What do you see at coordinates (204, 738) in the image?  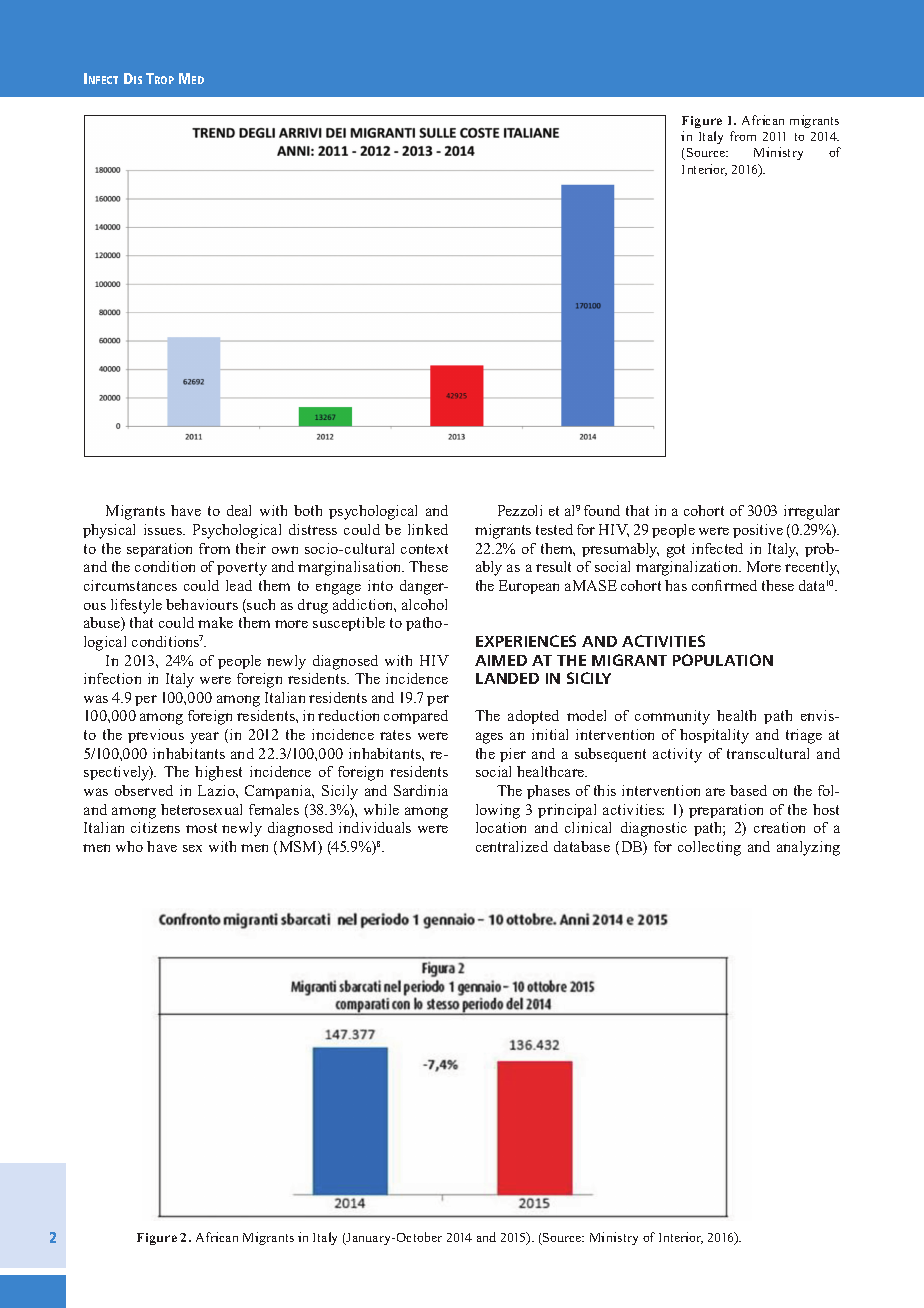 I see `year` at bounding box center [204, 738].
